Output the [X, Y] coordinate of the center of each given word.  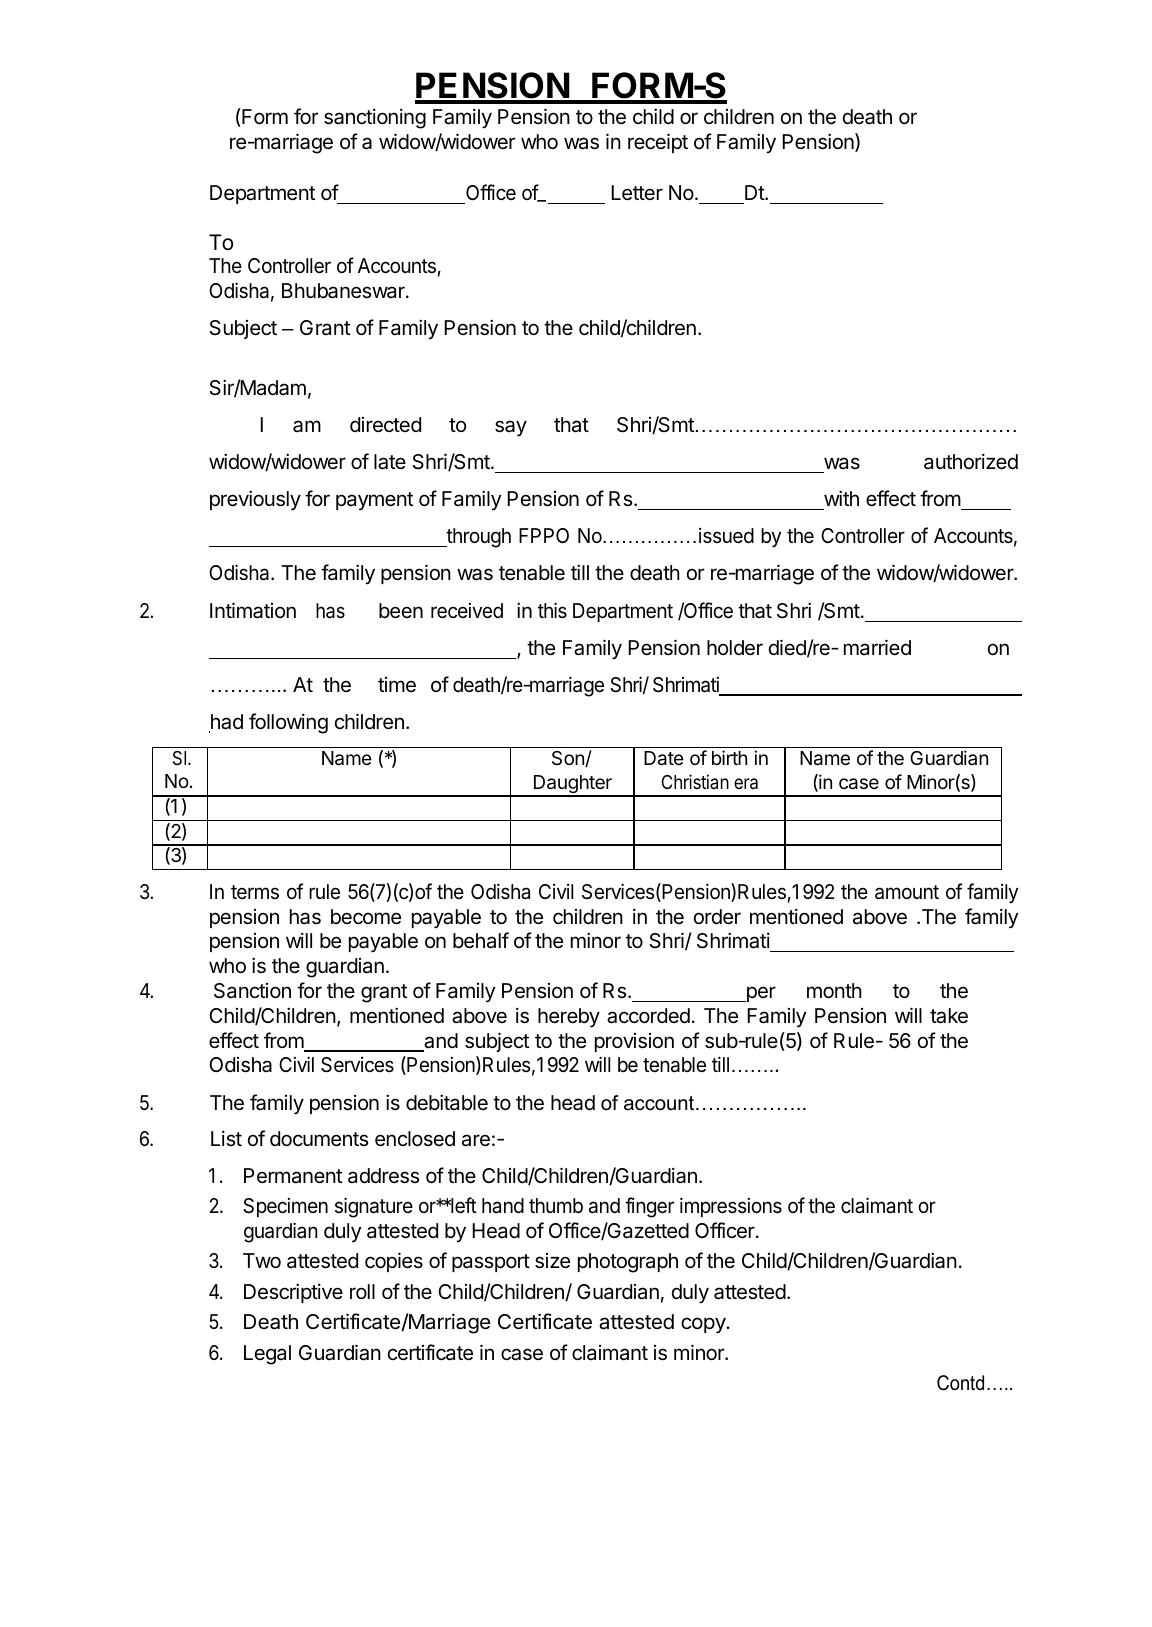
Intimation [253, 610]
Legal [267, 1355]
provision [634, 1042]
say [511, 428]
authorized [971, 461]
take [949, 1016]
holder [735, 648]
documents [319, 1139]
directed [385, 425]
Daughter [573, 785]
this [552, 610]
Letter [637, 193]
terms [255, 892]
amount [907, 892]
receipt [658, 143]
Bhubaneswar [344, 291]
